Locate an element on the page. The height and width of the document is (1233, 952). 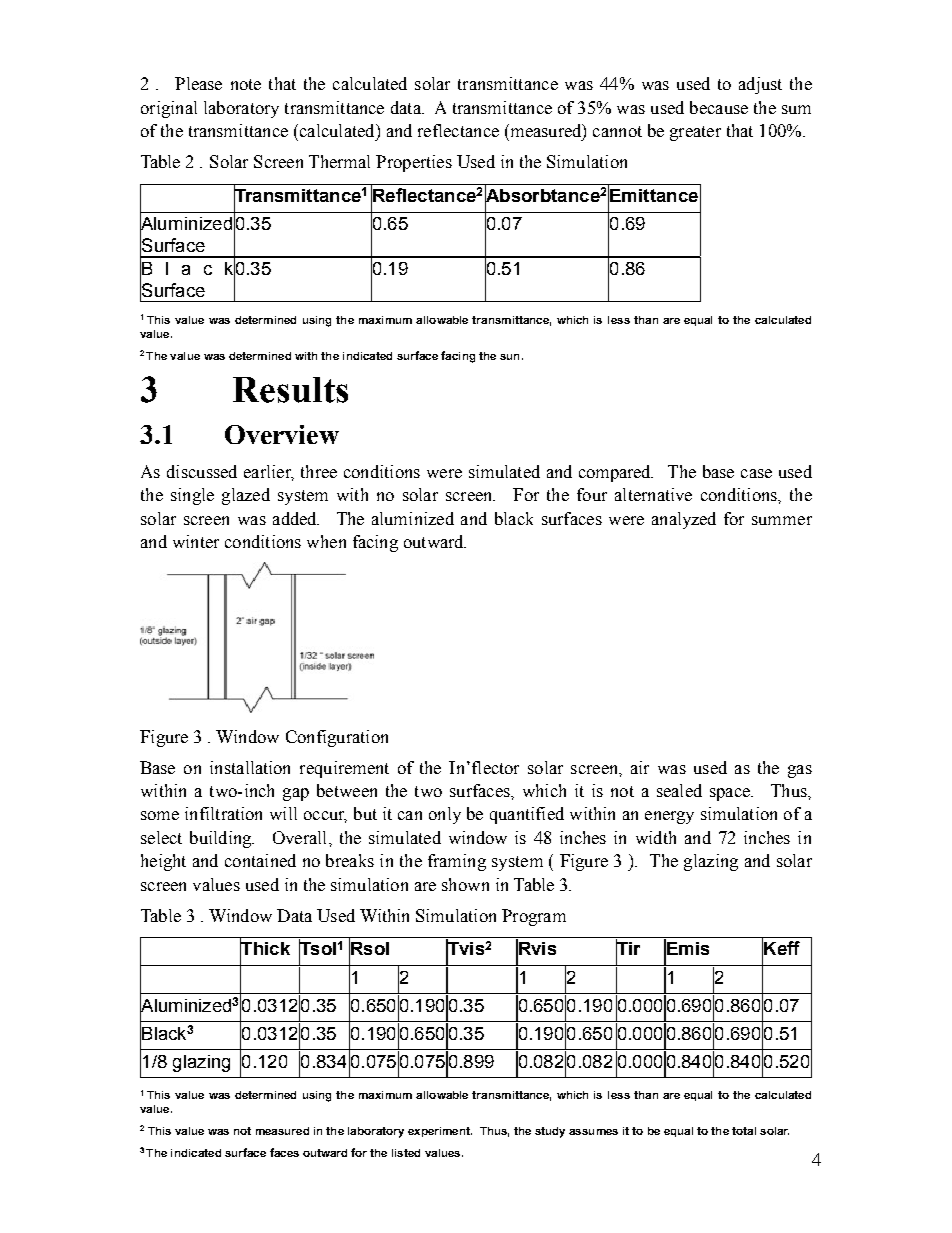
listed is located at coordinates (406, 1153).
